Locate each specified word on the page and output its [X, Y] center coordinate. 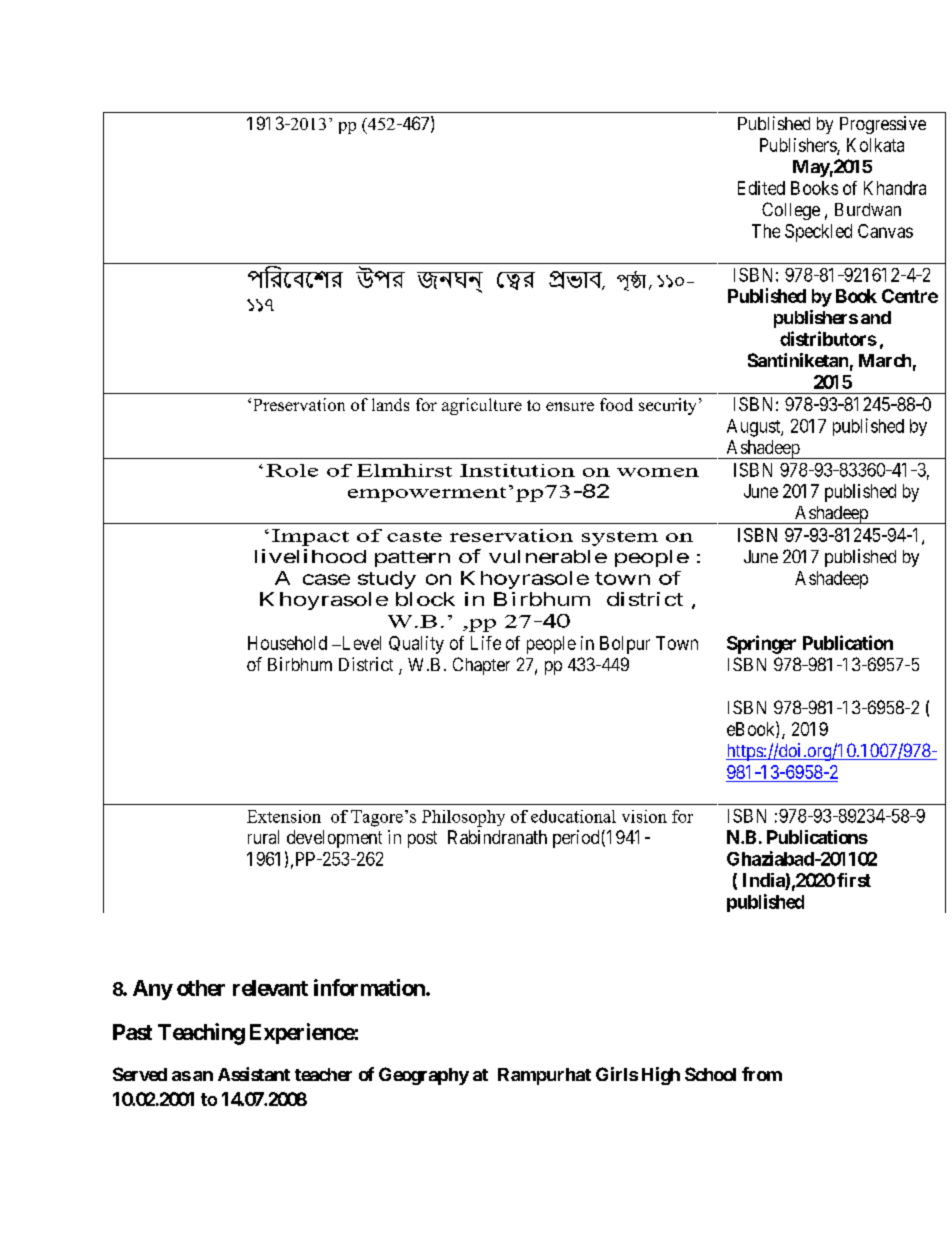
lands [390, 404]
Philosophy [463, 818]
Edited [761, 188]
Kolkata [875, 145]
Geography [424, 1076]
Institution [517, 470]
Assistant [254, 1074]
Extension [284, 816]
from [762, 1074]
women [658, 472]
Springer [761, 644]
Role [292, 470]
